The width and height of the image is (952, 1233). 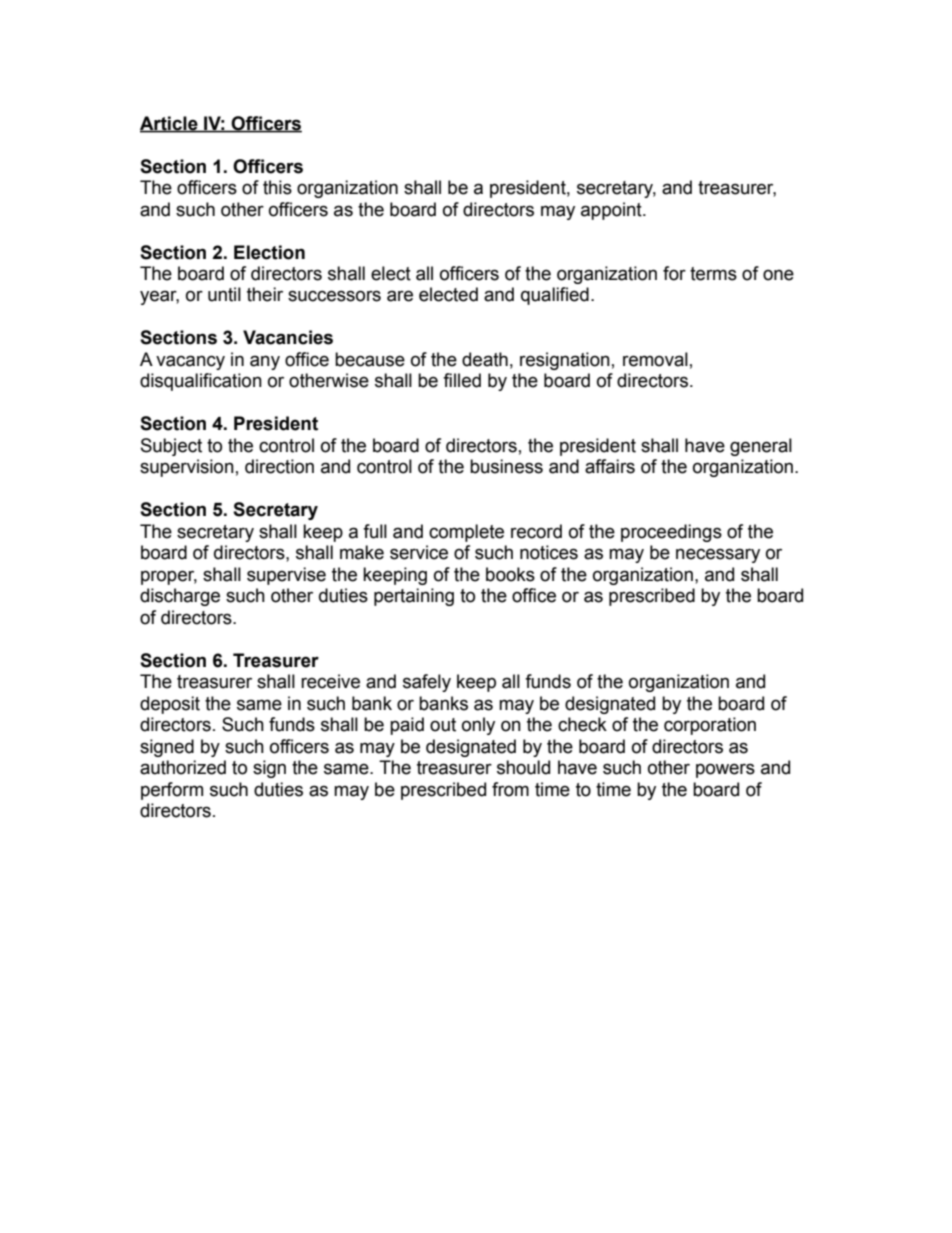 What do you see at coordinates (713, 274) in the image?
I see `terms` at bounding box center [713, 274].
